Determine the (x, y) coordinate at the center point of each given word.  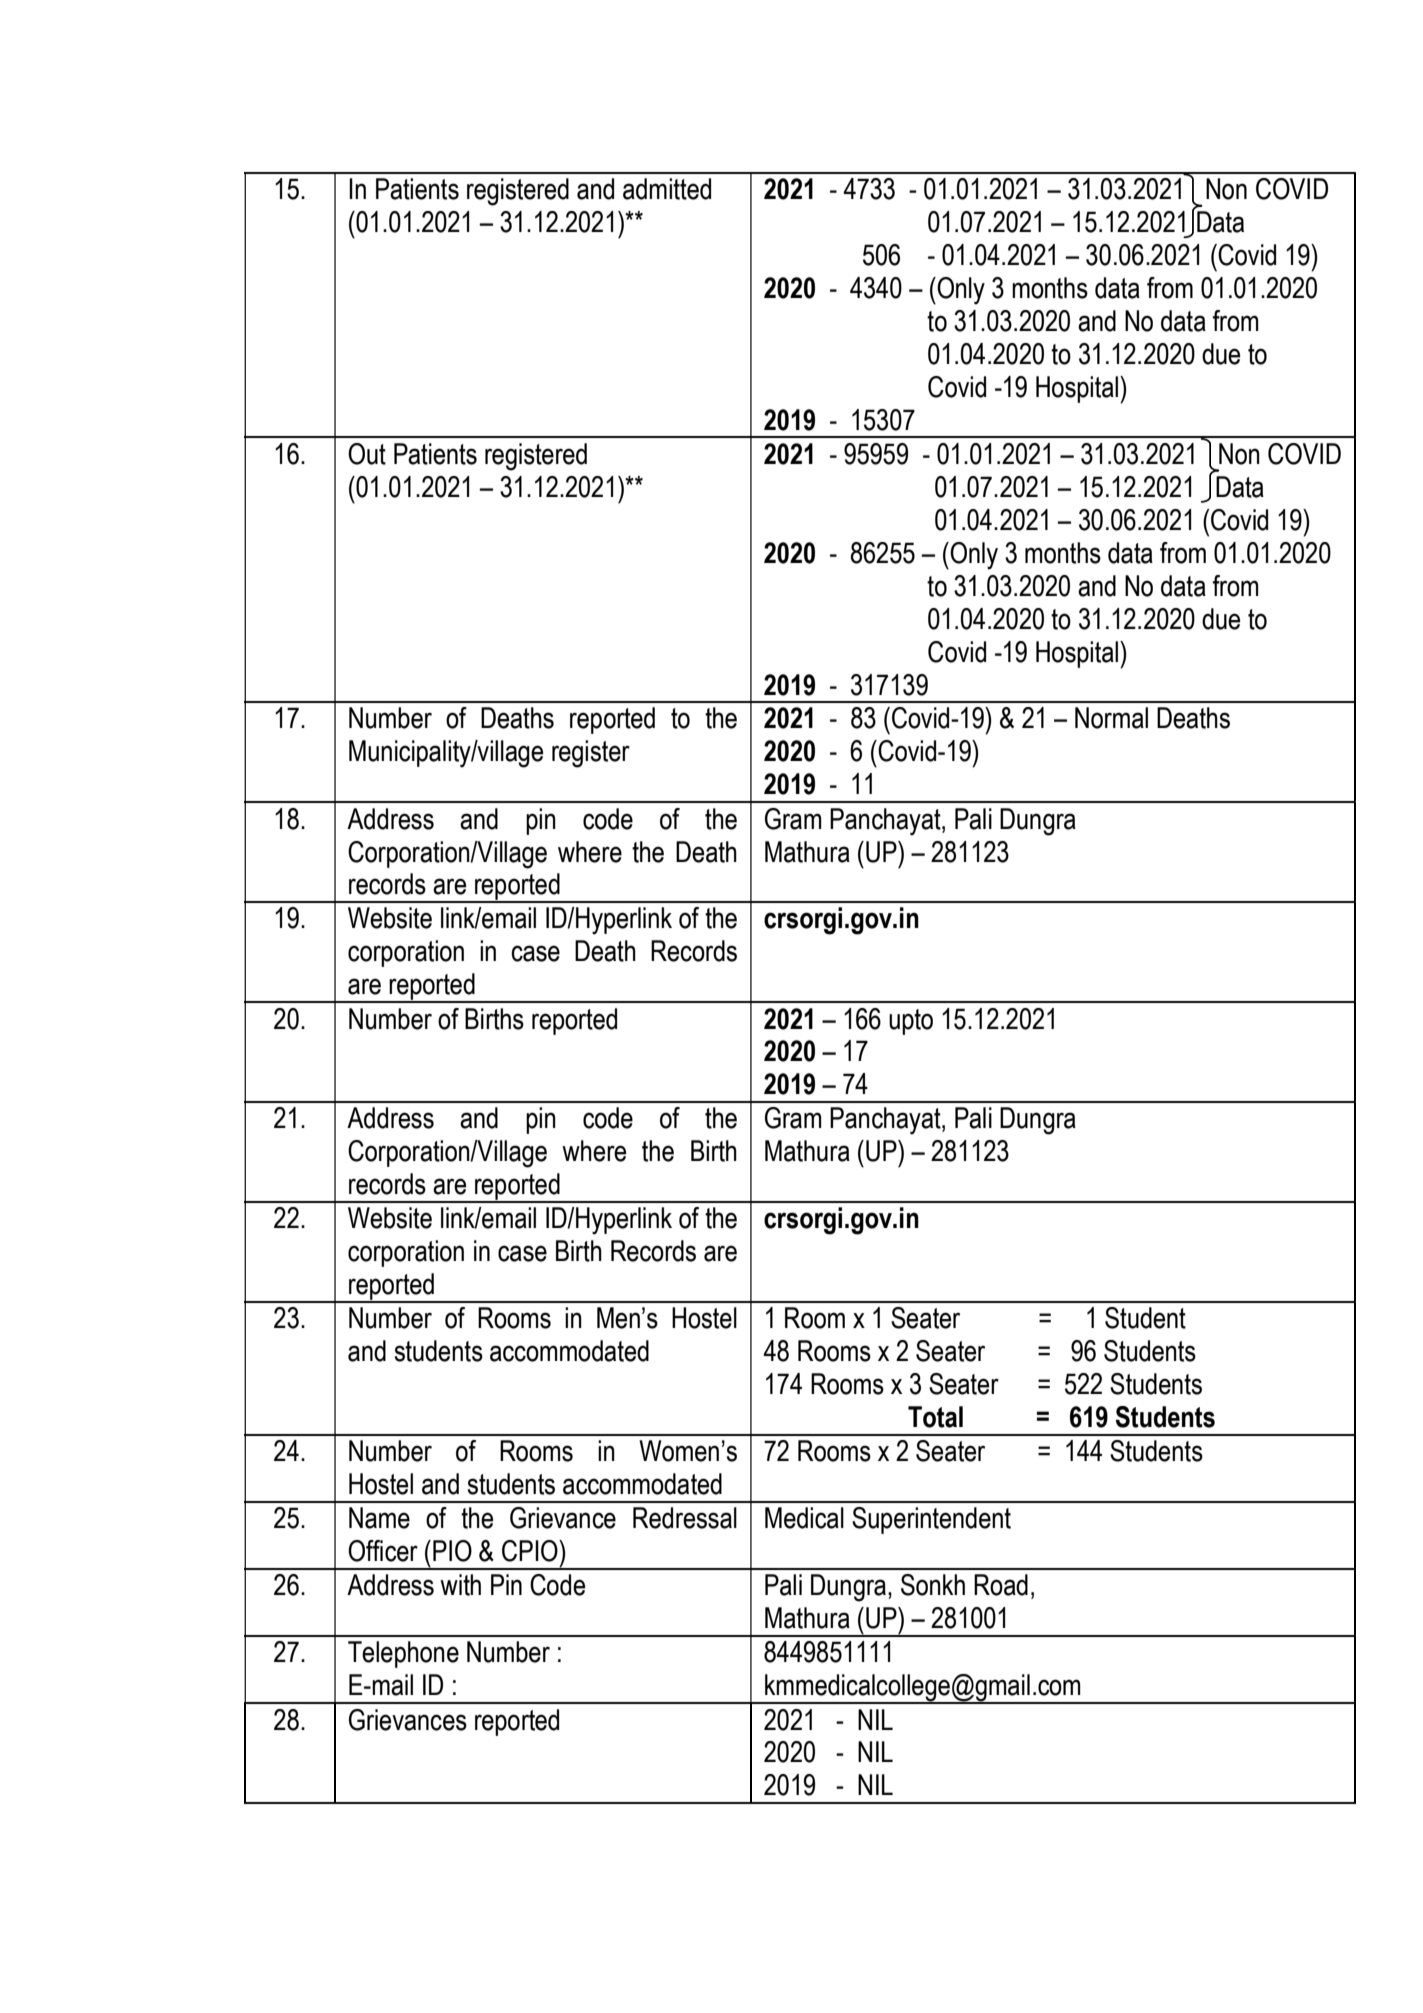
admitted (667, 189)
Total (935, 1417)
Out (367, 454)
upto (911, 1022)
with (460, 1585)
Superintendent (931, 1520)
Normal (1111, 718)
